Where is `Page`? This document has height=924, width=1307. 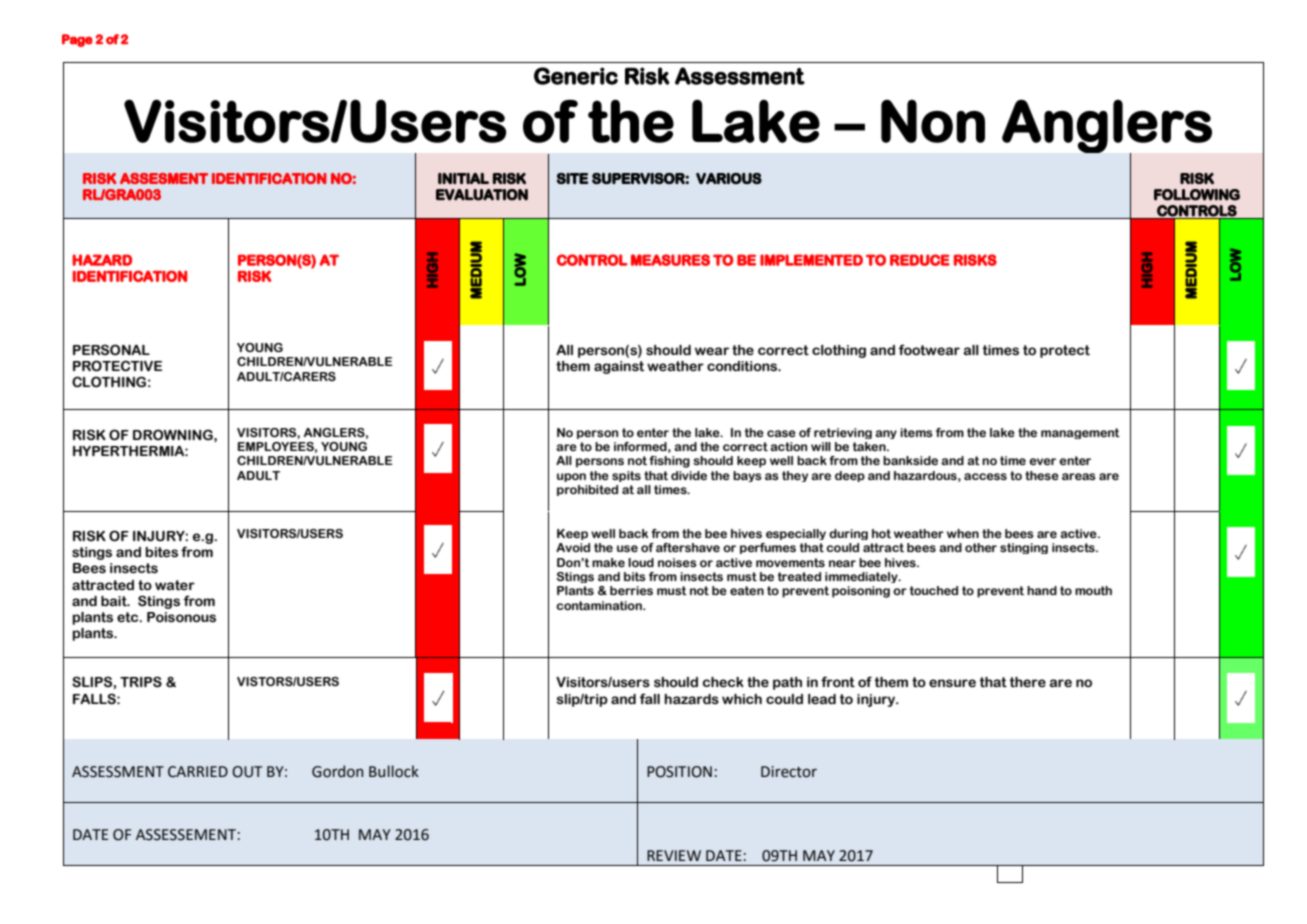 Page is located at coordinates (77, 40).
